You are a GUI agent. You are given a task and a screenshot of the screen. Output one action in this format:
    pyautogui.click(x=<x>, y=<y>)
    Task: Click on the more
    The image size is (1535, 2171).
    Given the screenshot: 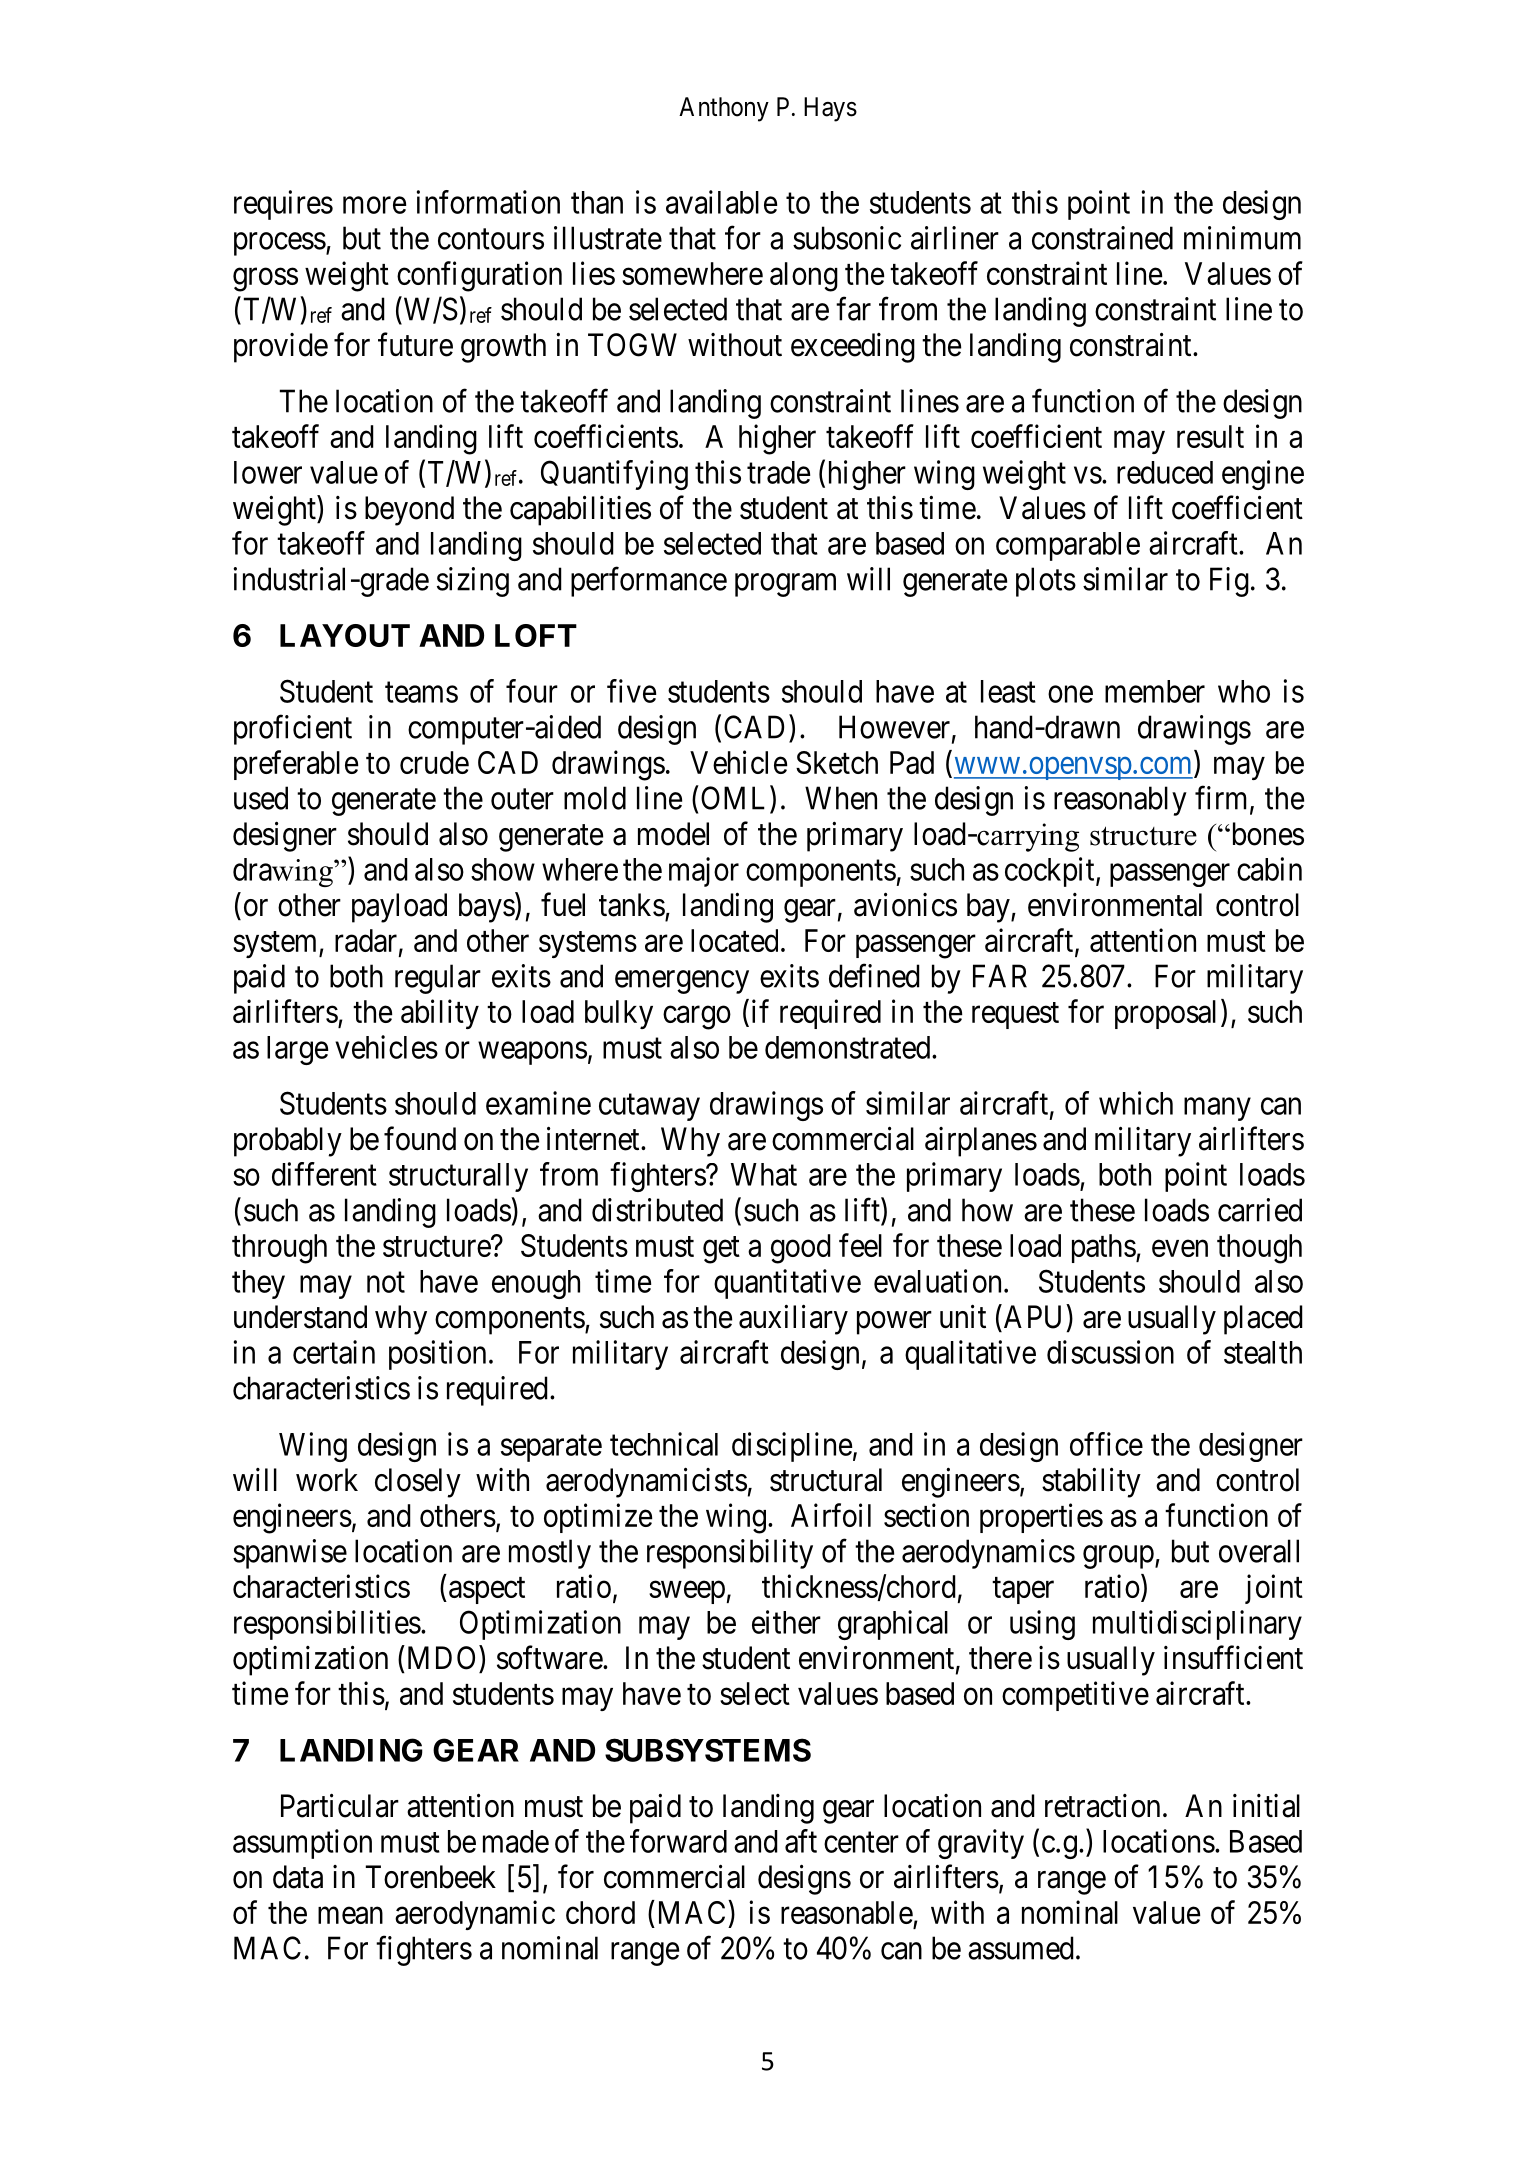 What is the action you would take?
    pyautogui.click(x=374, y=205)
